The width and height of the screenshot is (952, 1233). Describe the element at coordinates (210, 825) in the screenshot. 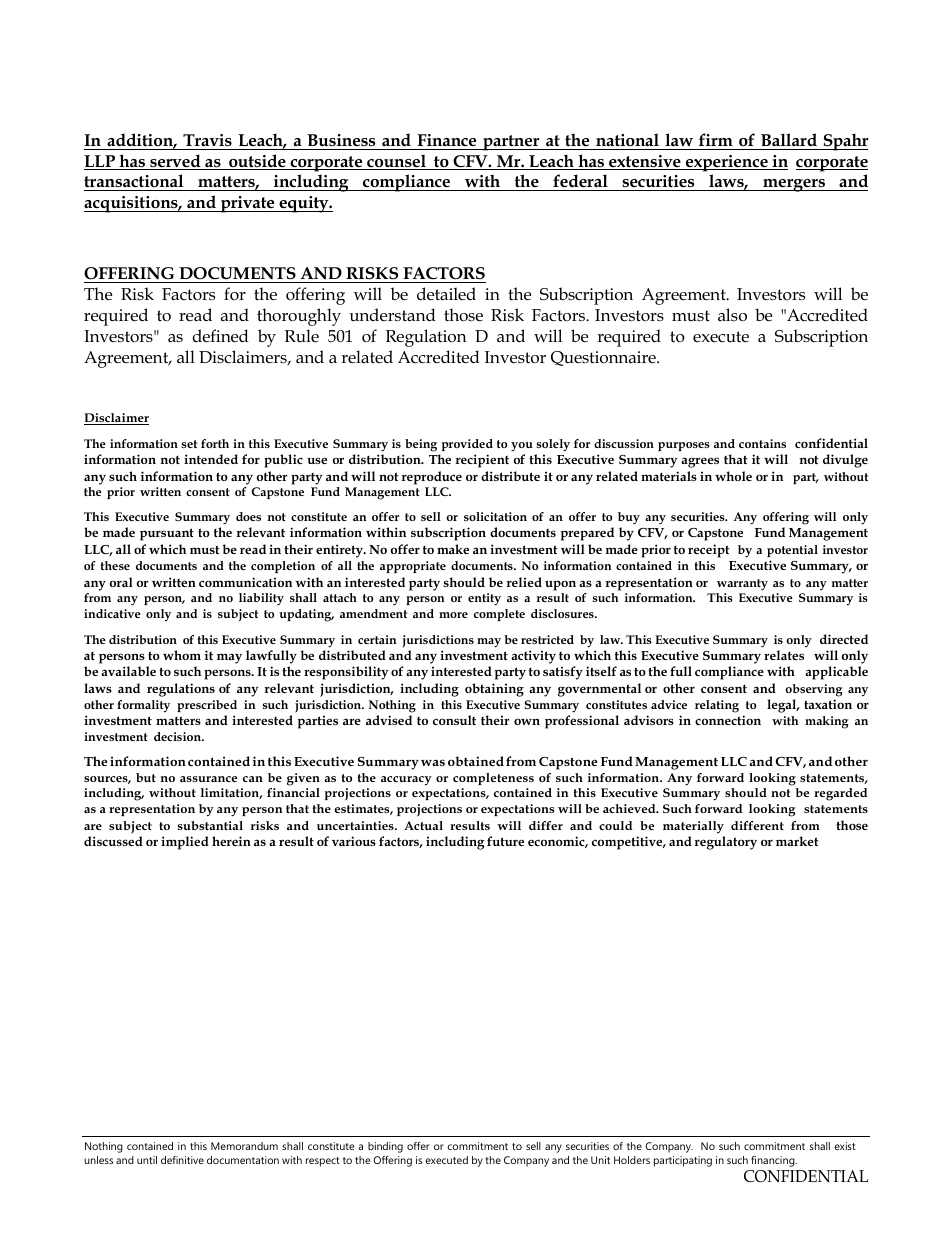

I see `substantial` at that location.
